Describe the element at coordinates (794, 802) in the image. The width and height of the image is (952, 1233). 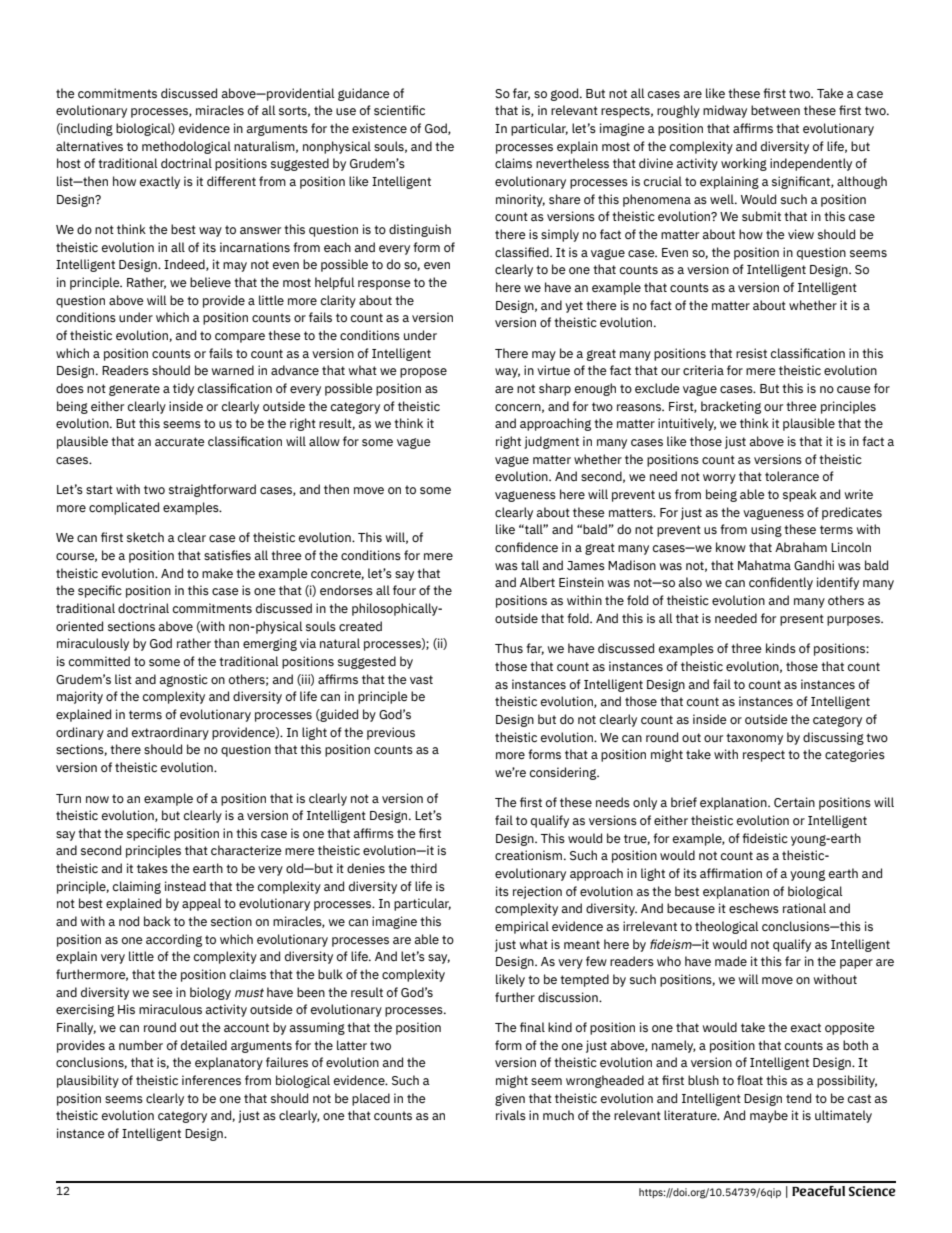
I see `Certain` at that location.
